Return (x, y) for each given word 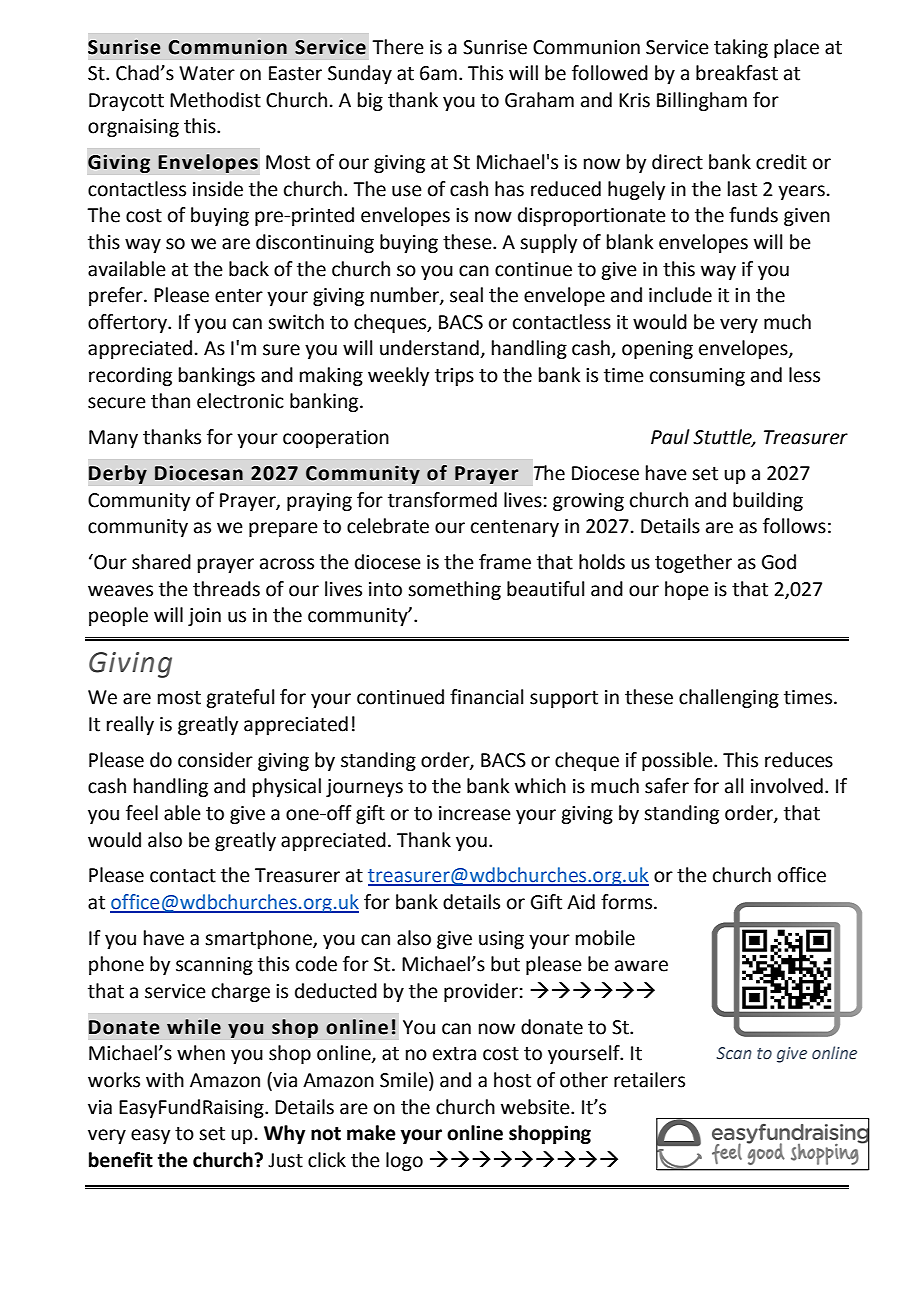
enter (239, 296)
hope (687, 590)
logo (404, 1161)
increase (475, 813)
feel (142, 813)
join (204, 617)
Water (207, 73)
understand (429, 348)
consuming (697, 377)
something (454, 590)
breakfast (737, 73)
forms (626, 902)
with (165, 1080)
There (398, 47)
